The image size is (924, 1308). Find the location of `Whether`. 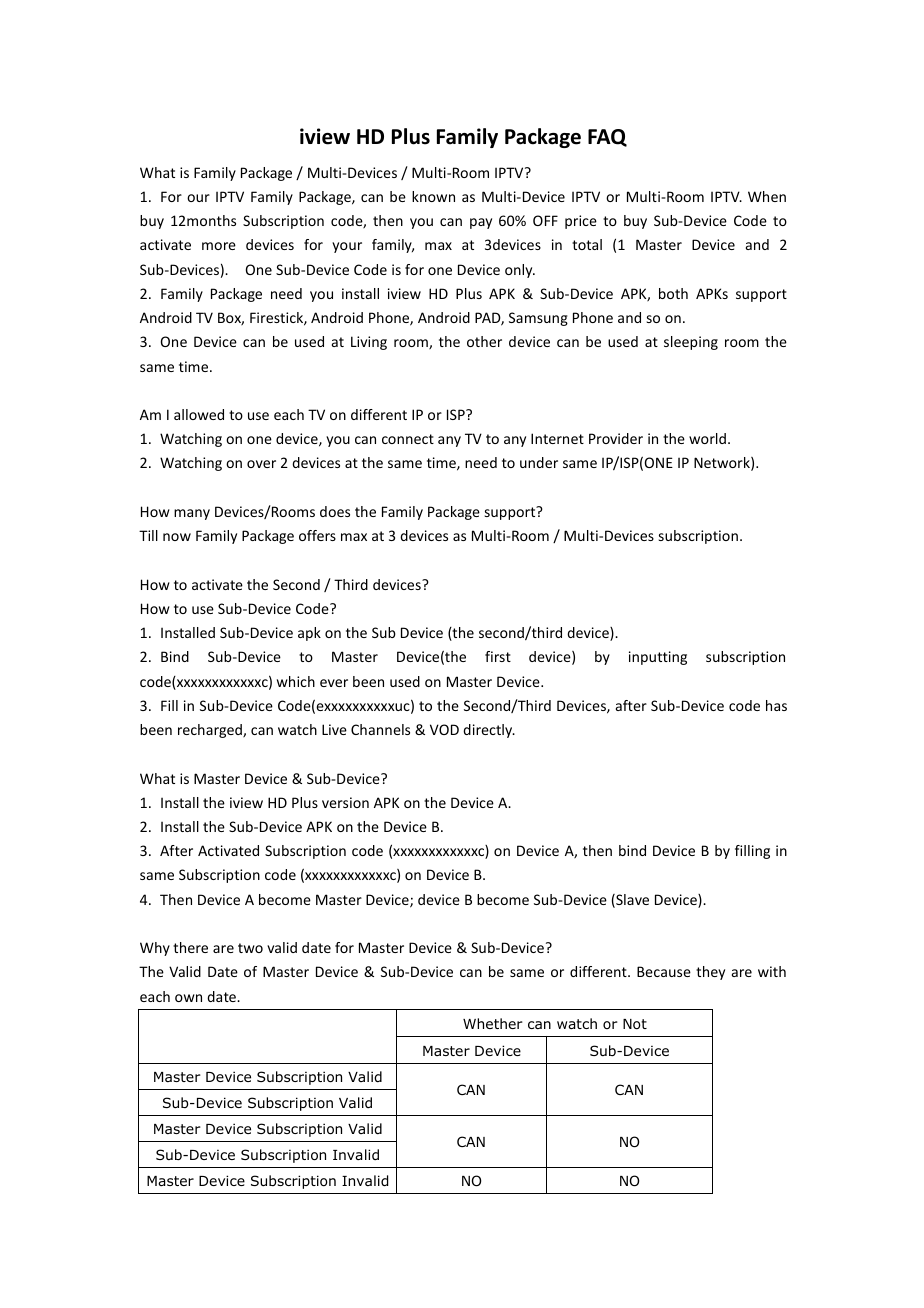

Whether is located at coordinates (493, 1023).
